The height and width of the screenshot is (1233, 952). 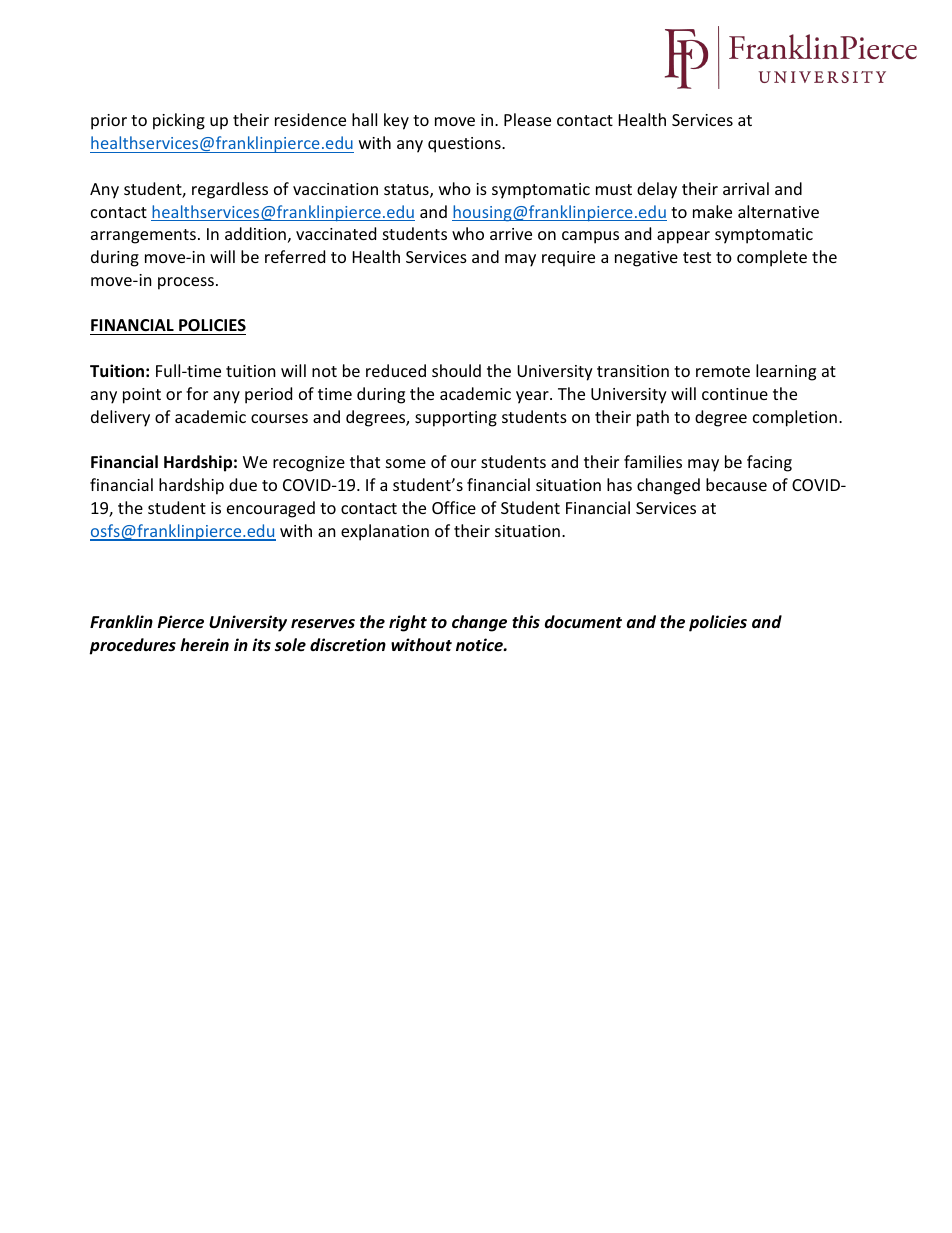 I want to click on herein, so click(x=204, y=644).
